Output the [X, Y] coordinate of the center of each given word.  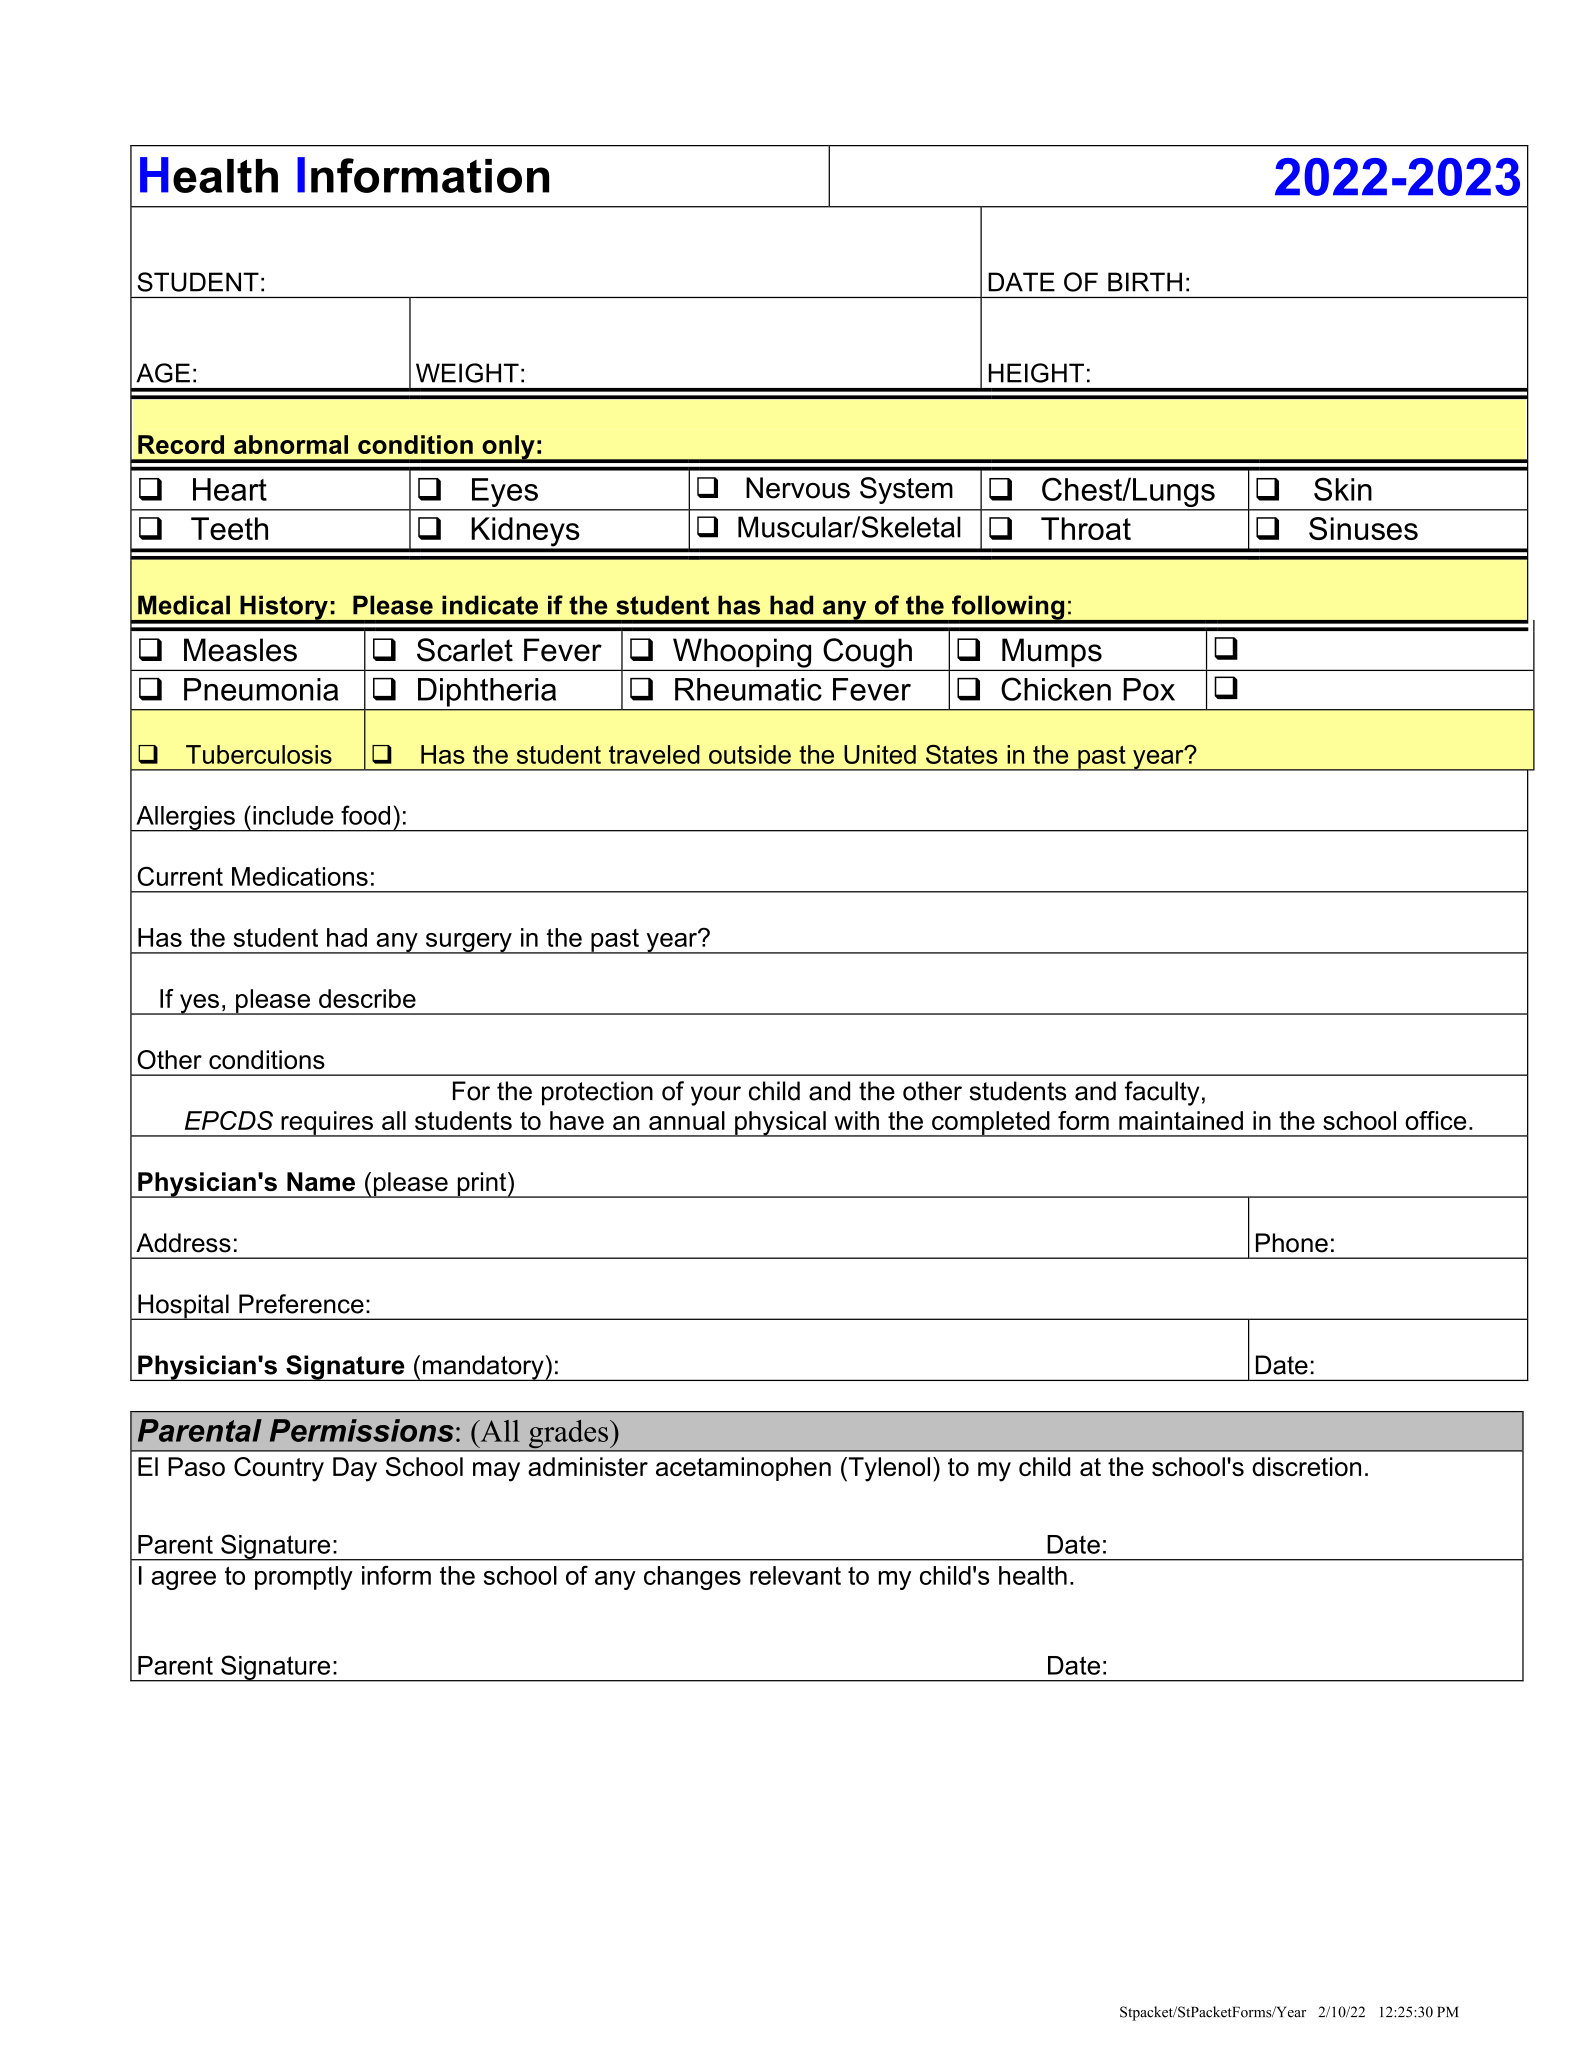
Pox [1149, 689]
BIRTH [1145, 282]
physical [780, 1124]
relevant [795, 1575]
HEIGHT [1036, 373]
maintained [1181, 1120]
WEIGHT [467, 373]
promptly [304, 1578]
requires [327, 1124]
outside [750, 754]
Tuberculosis [259, 754]
